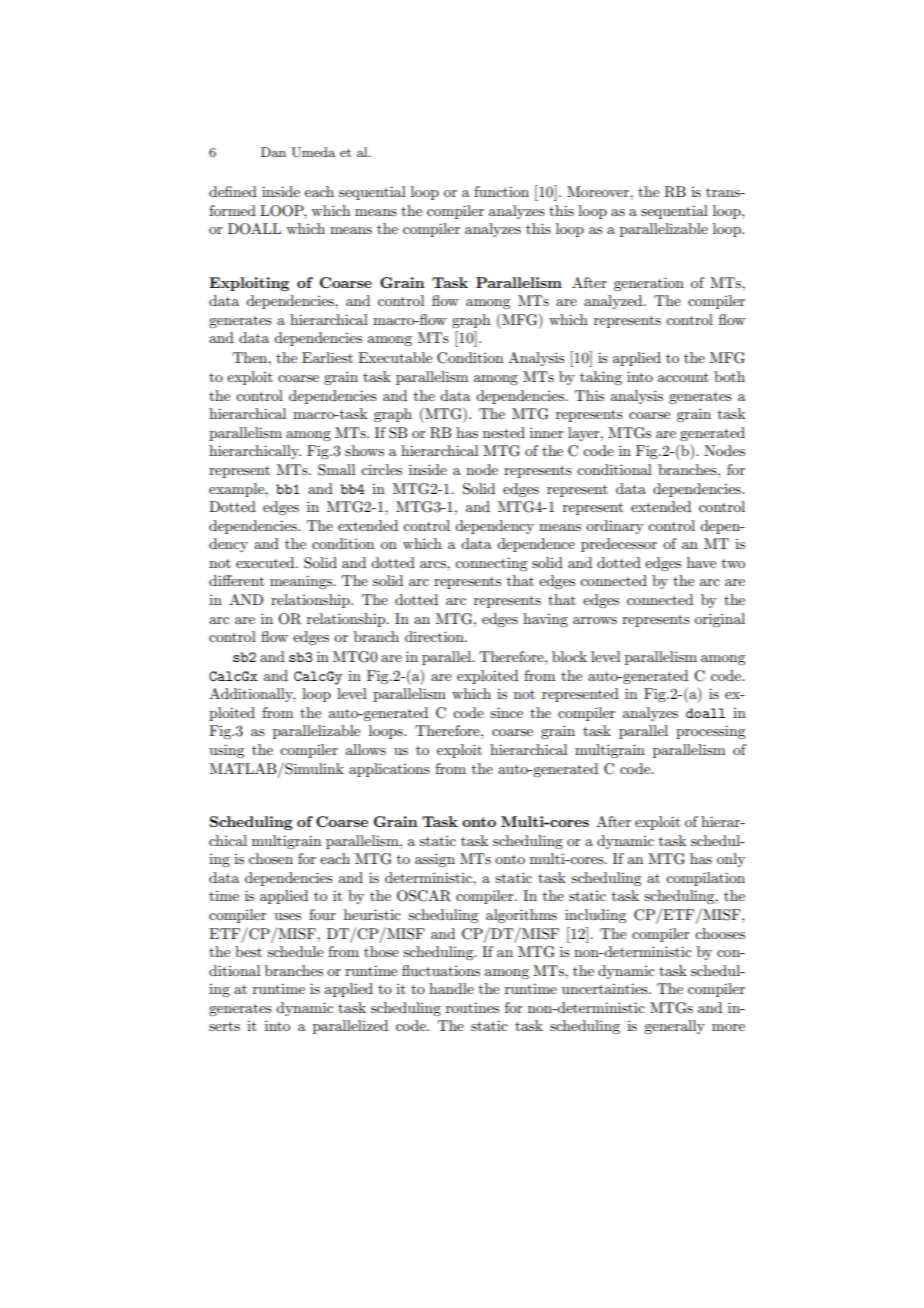 Image resolution: width=924 pixels, height=1308 pixels. I want to click on Executable, so click(395, 357).
